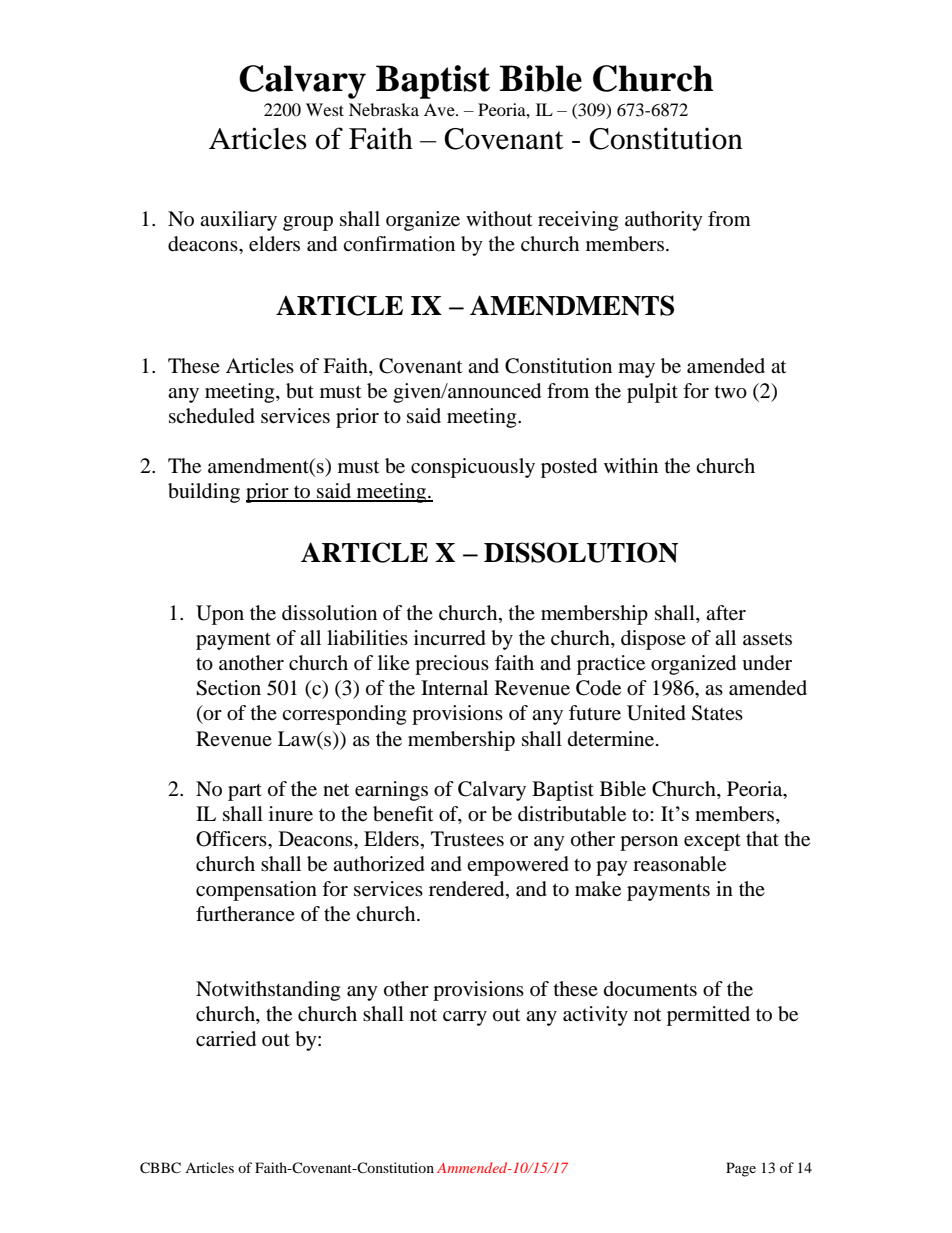 This screenshot has height=1233, width=952. I want to click on reasonable, so click(679, 864).
